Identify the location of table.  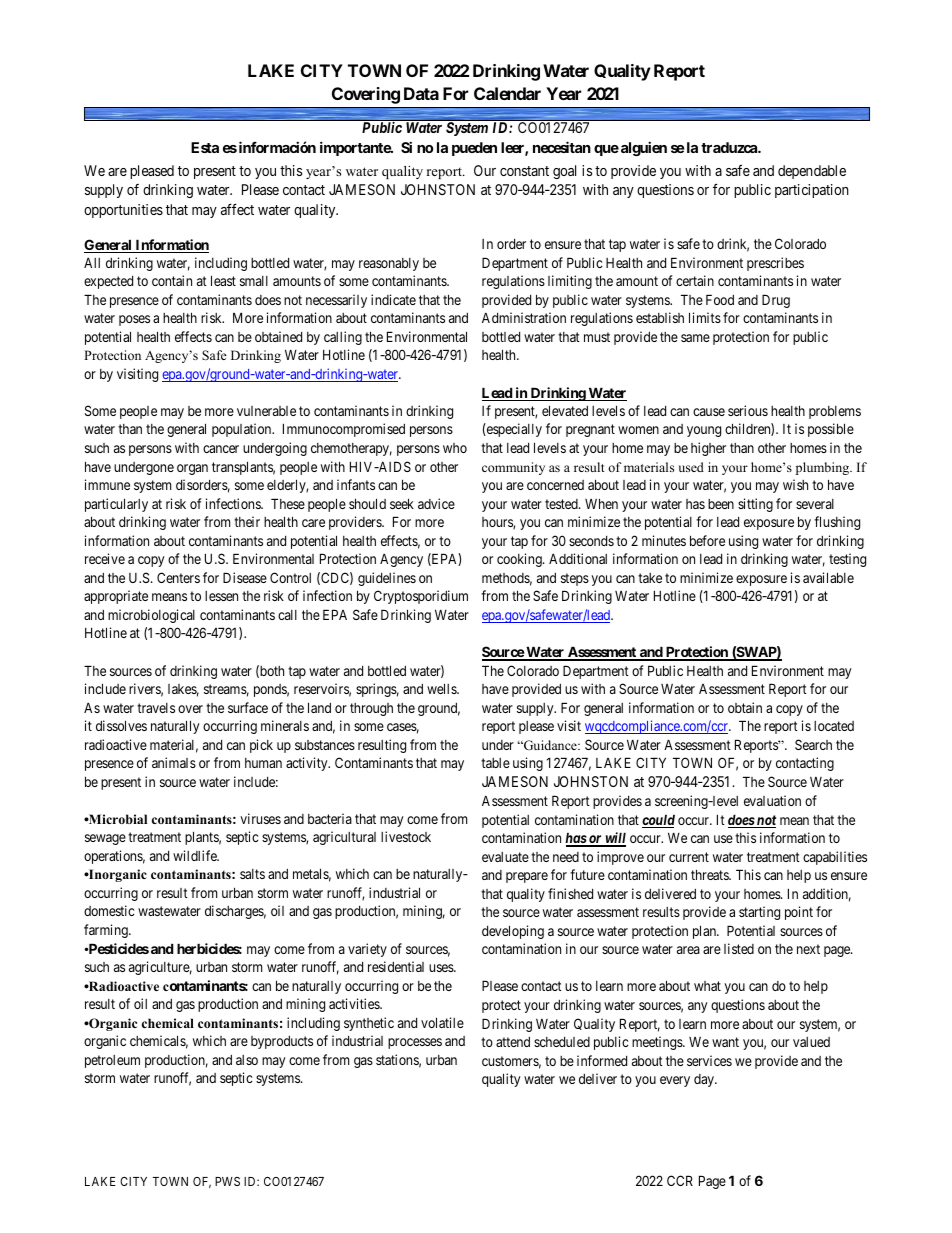
(495, 763).
